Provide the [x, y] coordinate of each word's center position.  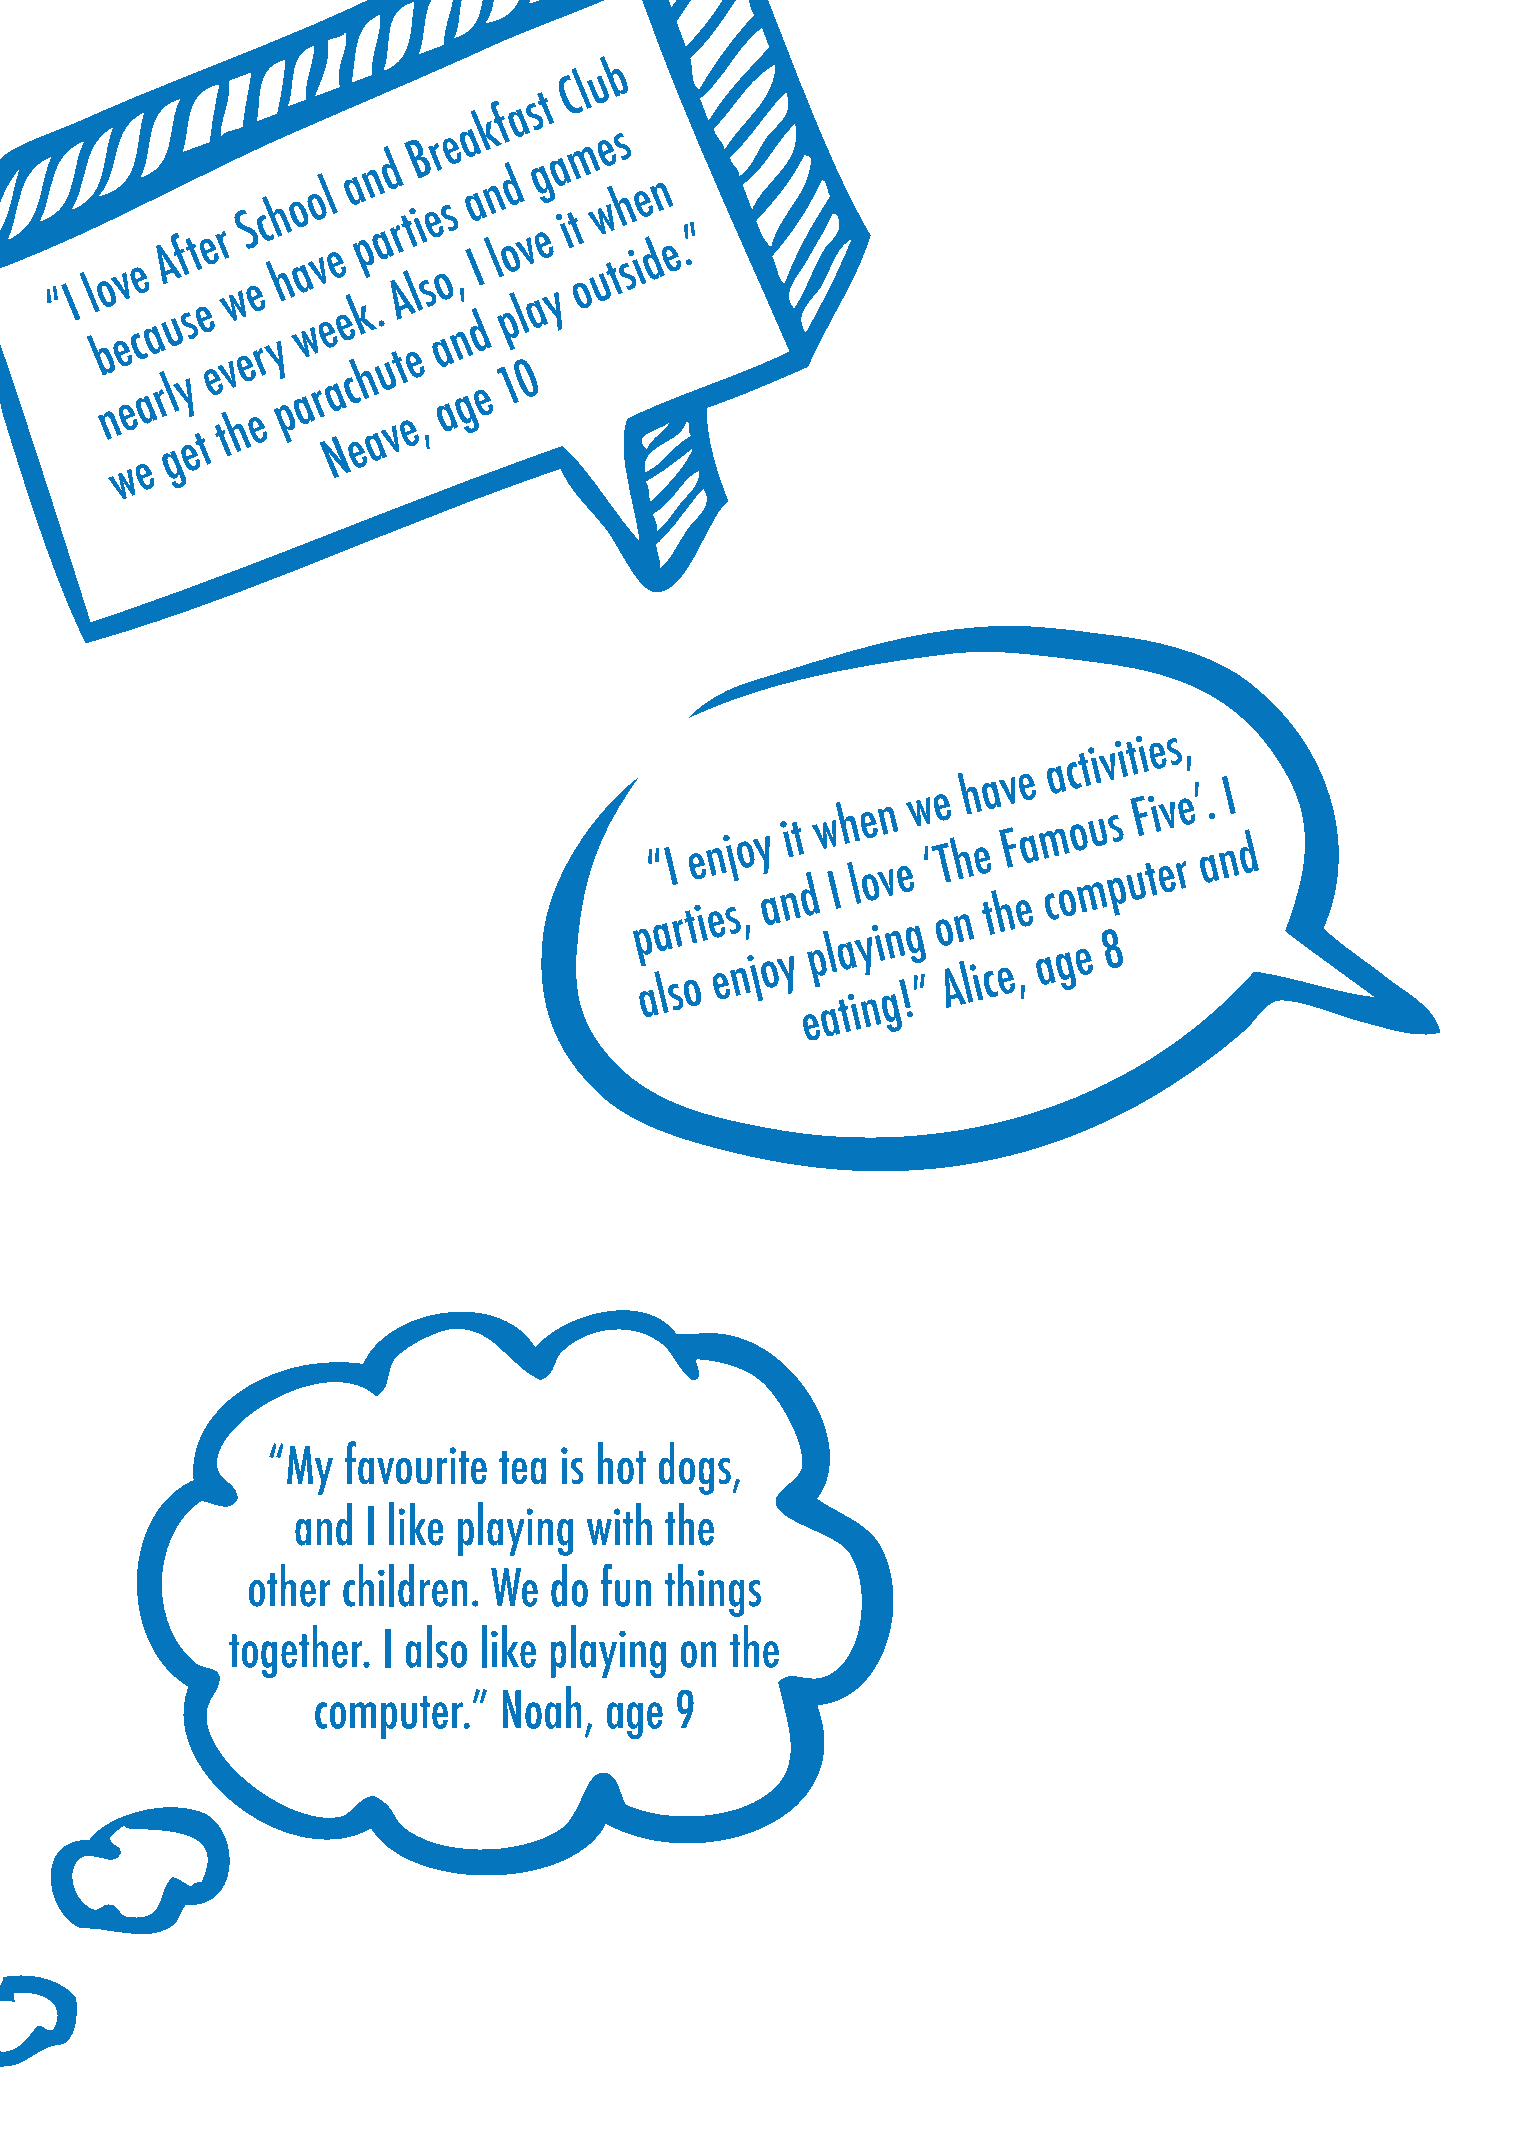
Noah [542, 1707]
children [405, 1585]
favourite [416, 1462]
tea [522, 1467]
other [289, 1585]
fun [626, 1585]
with [619, 1524]
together [297, 1651]
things [713, 1590]
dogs [695, 1468]
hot [622, 1463]
